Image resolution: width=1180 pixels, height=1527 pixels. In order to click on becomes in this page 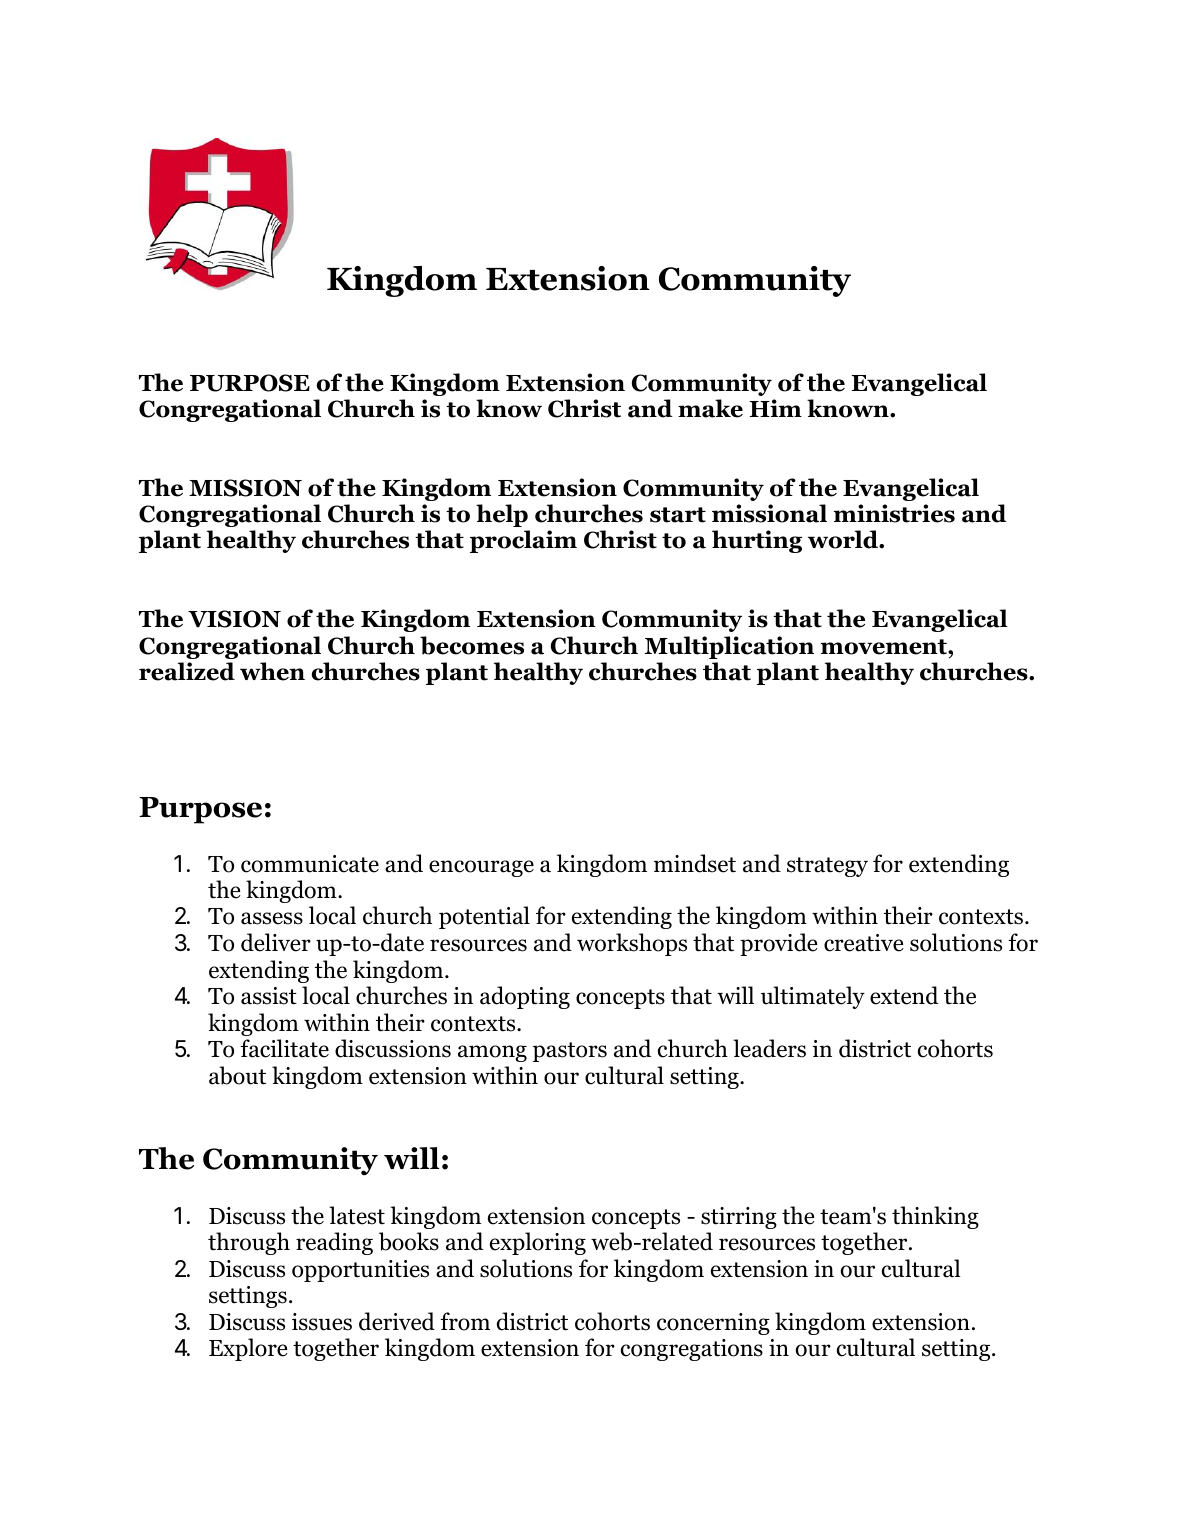, I will do `click(472, 645)`.
